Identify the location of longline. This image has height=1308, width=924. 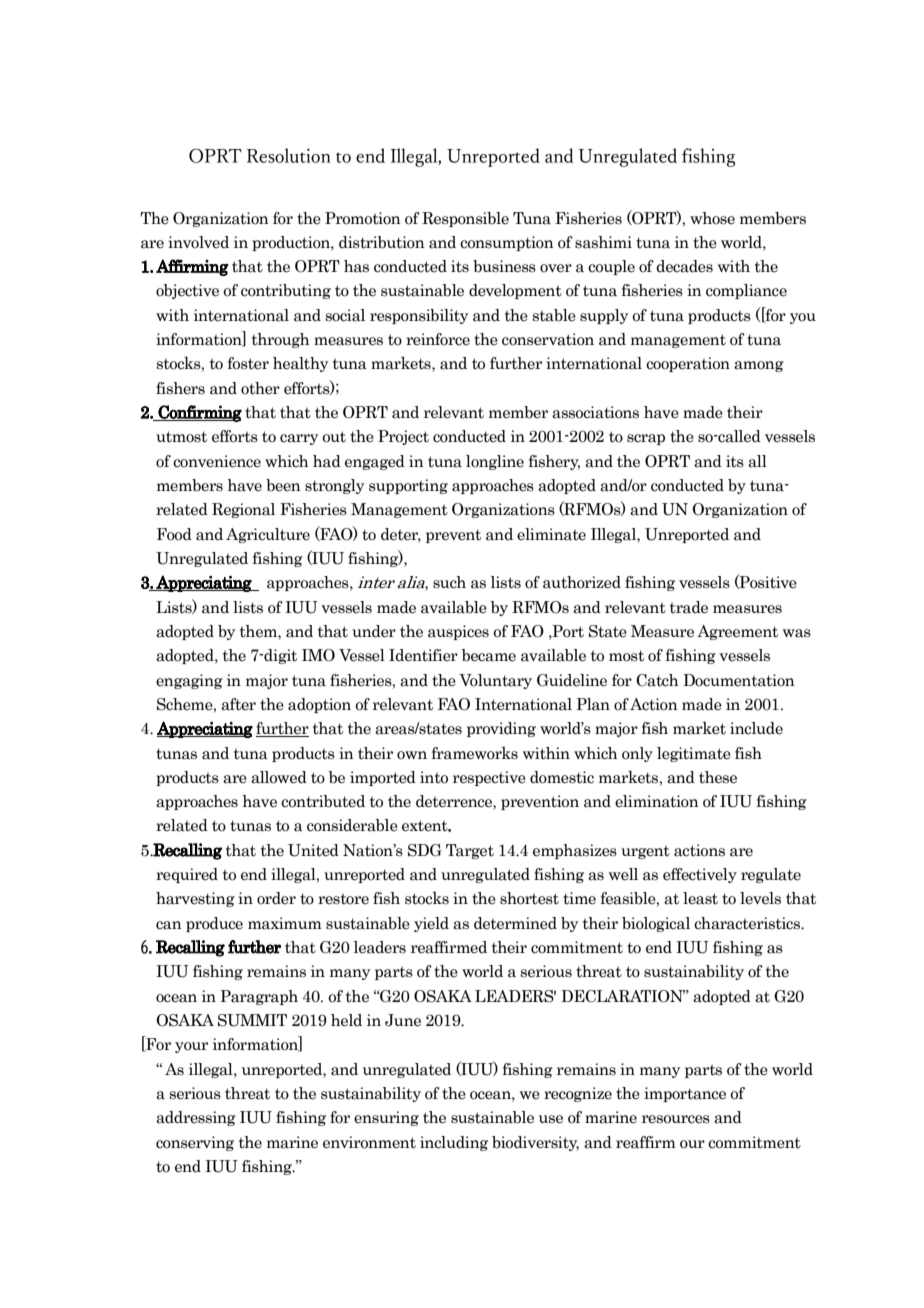
(495, 462).
